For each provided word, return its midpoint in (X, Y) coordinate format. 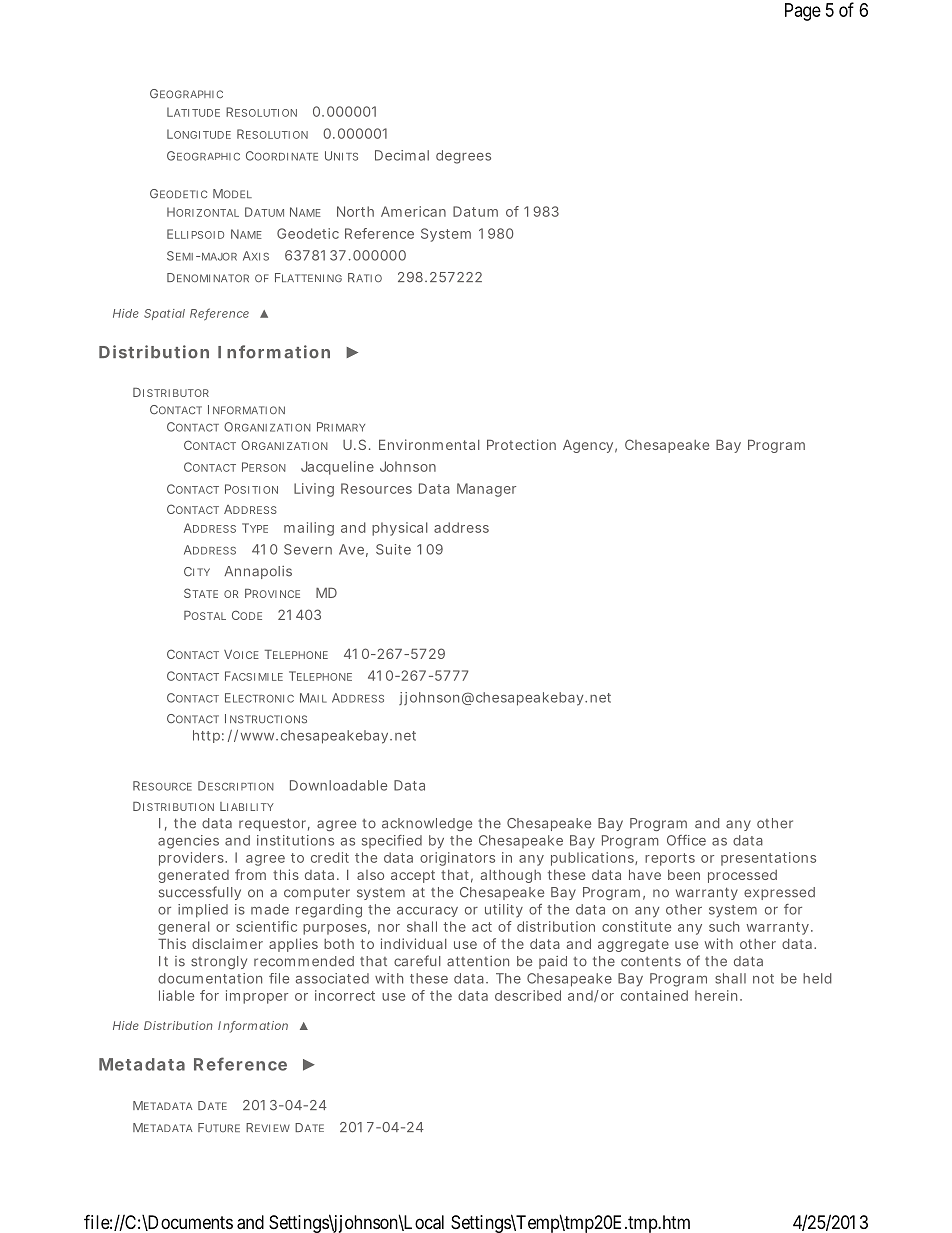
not (763, 979)
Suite (393, 549)
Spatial (164, 314)
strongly (219, 962)
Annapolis (258, 572)
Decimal (402, 155)
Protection (521, 444)
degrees (463, 157)
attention (478, 961)
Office (686, 840)
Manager (486, 490)
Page (803, 12)
